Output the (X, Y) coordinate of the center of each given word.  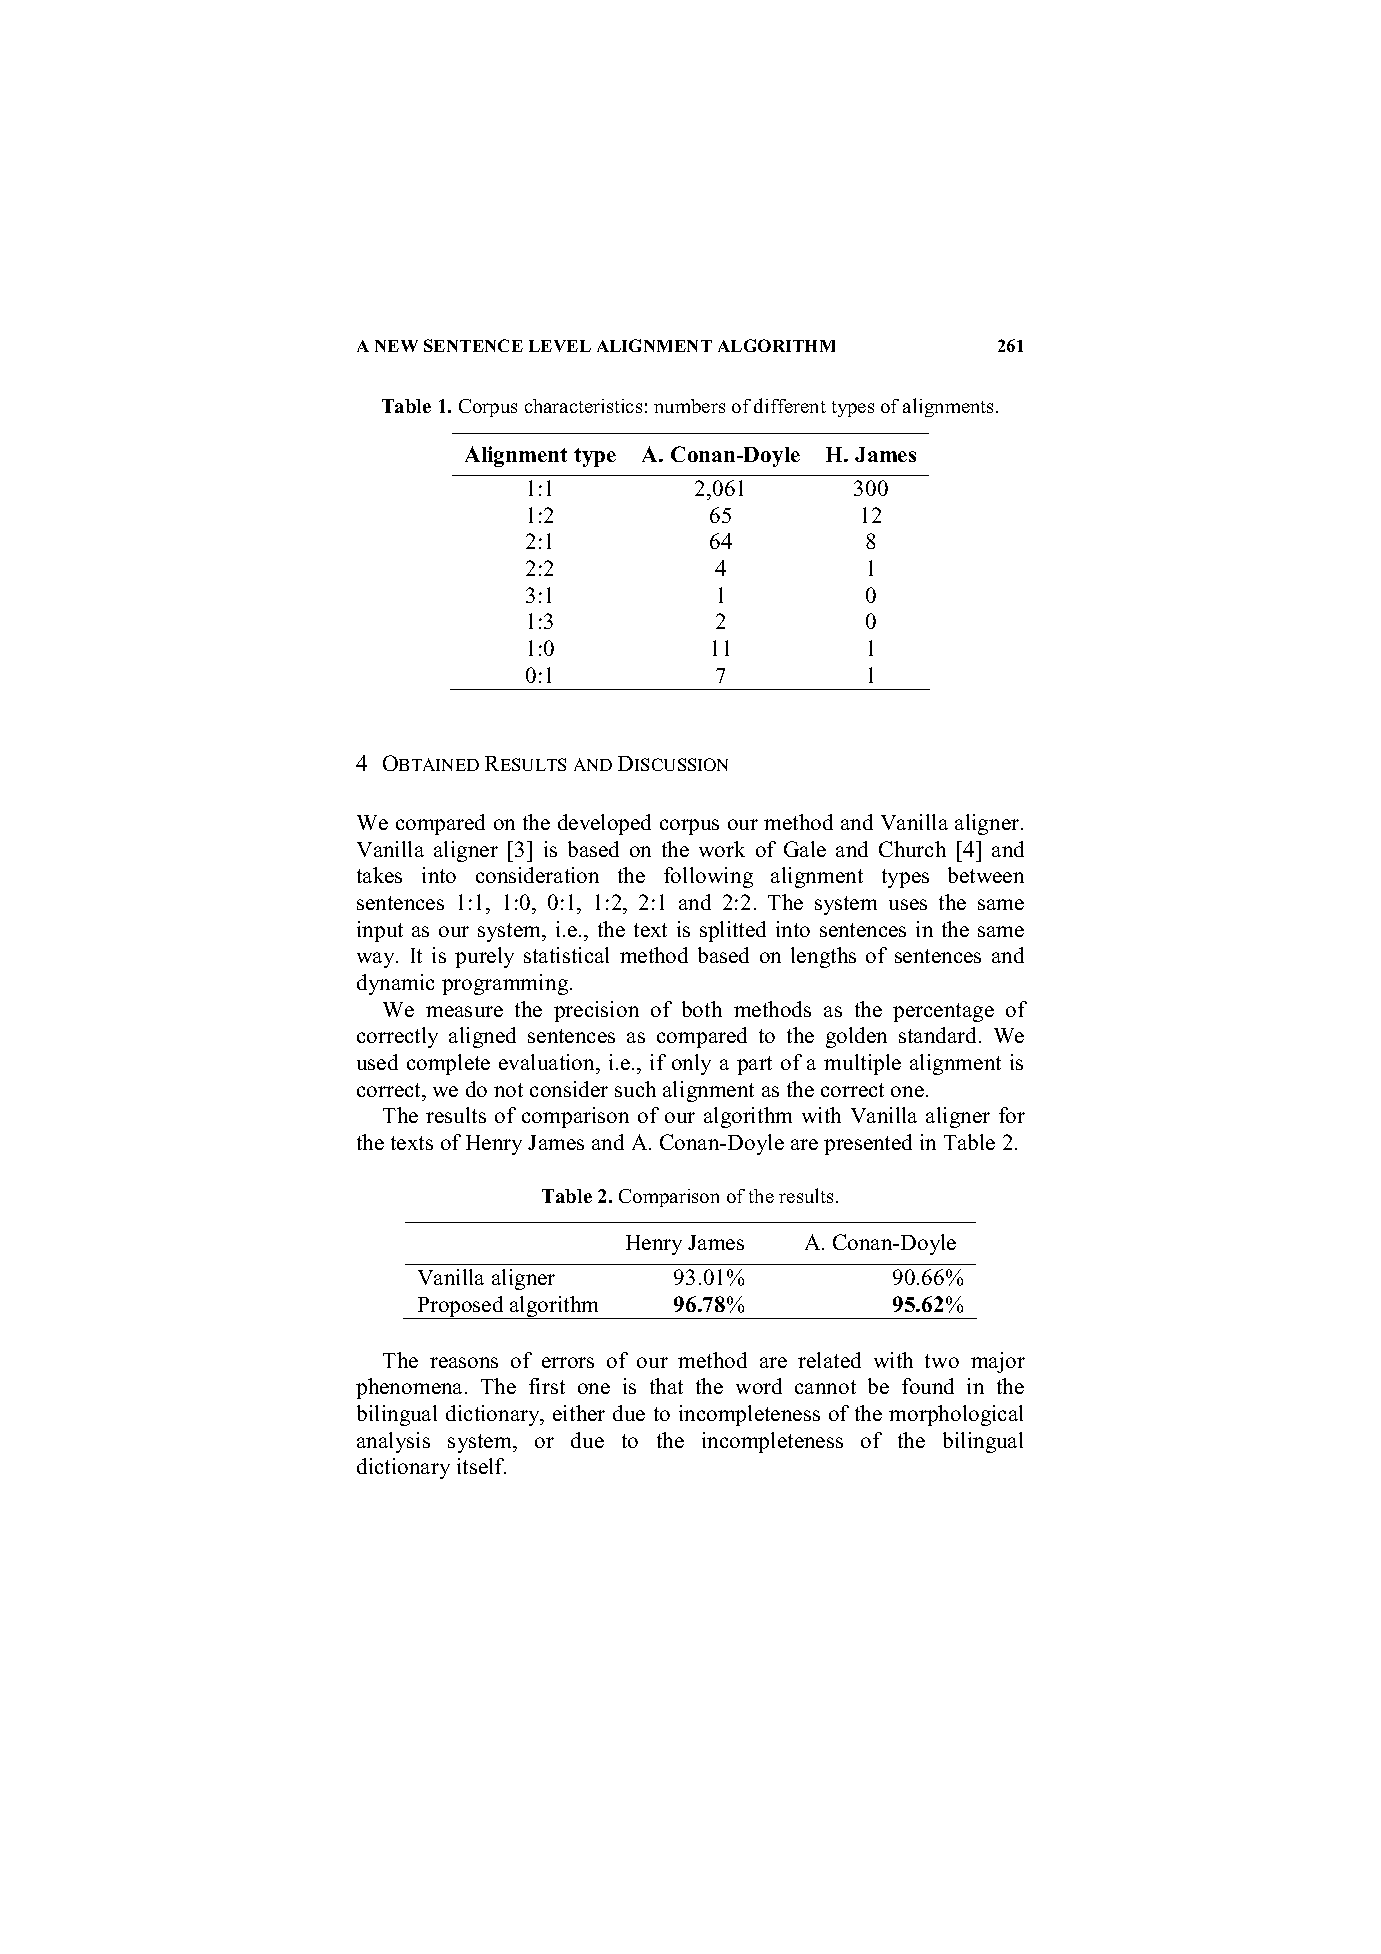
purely (484, 957)
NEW (396, 346)
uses (908, 904)
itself (481, 1466)
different (790, 405)
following (708, 877)
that (666, 1386)
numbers (689, 406)
